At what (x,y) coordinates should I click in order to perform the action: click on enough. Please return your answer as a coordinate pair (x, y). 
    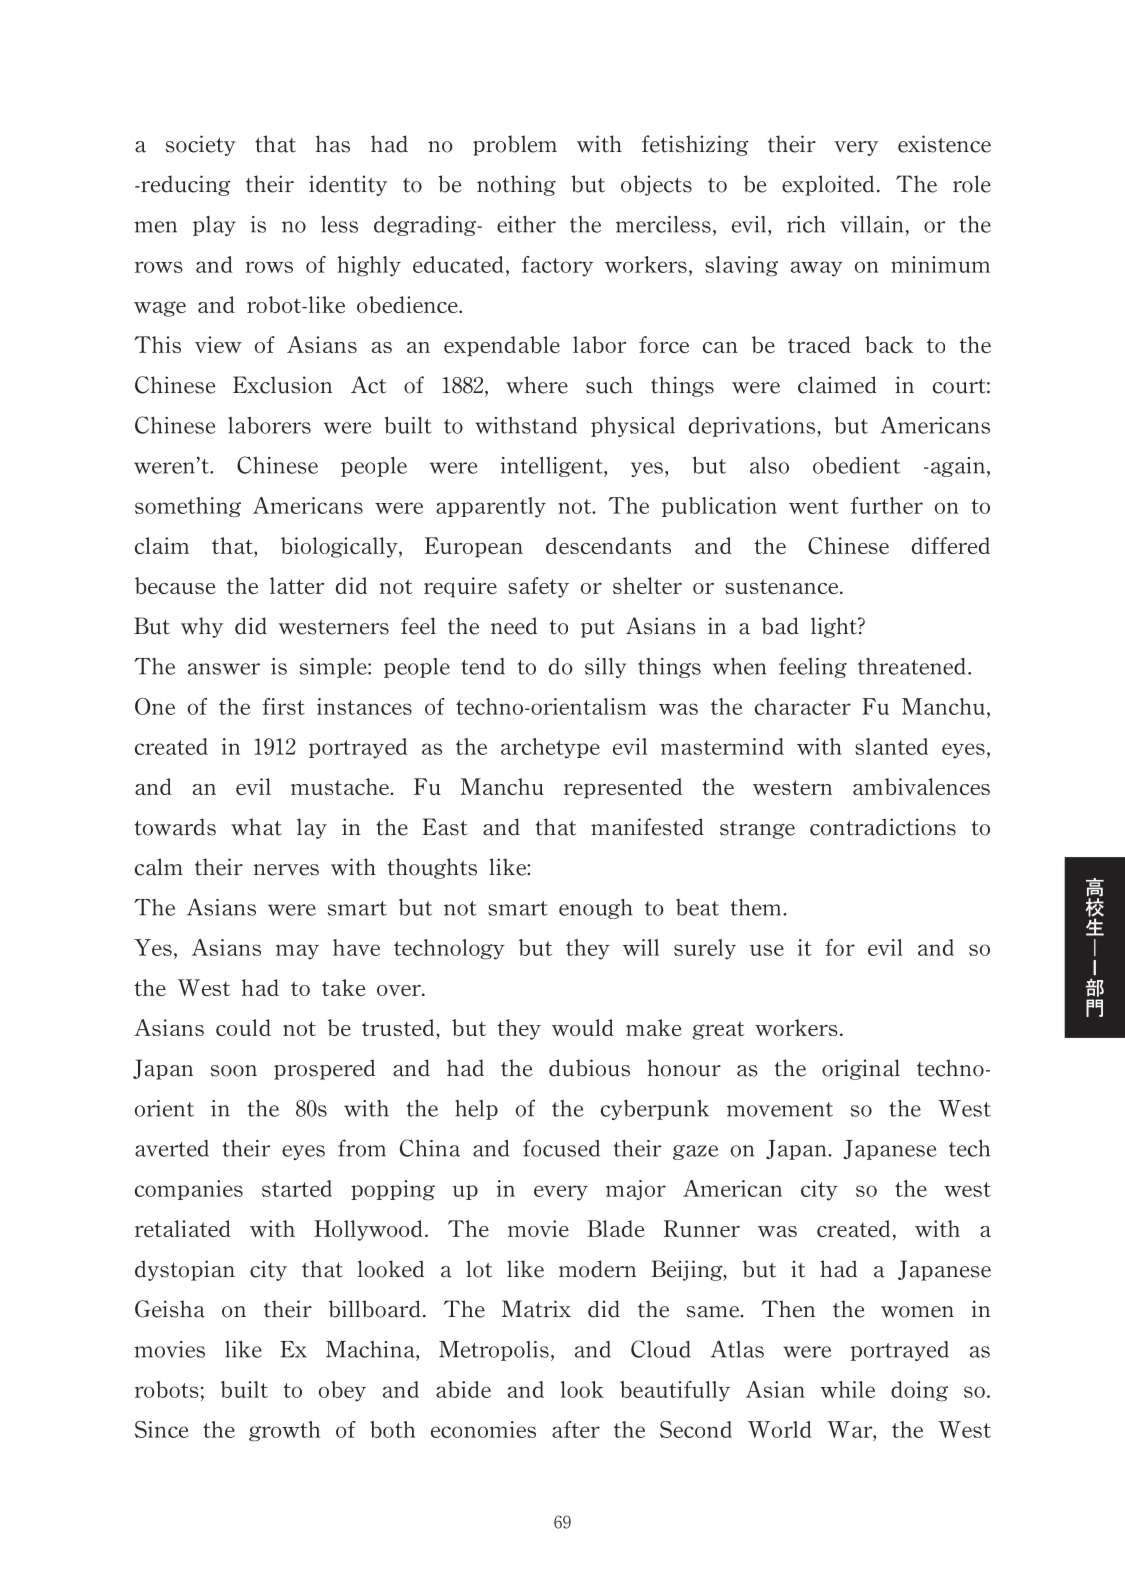
    Looking at the image, I should click on (596, 909).
